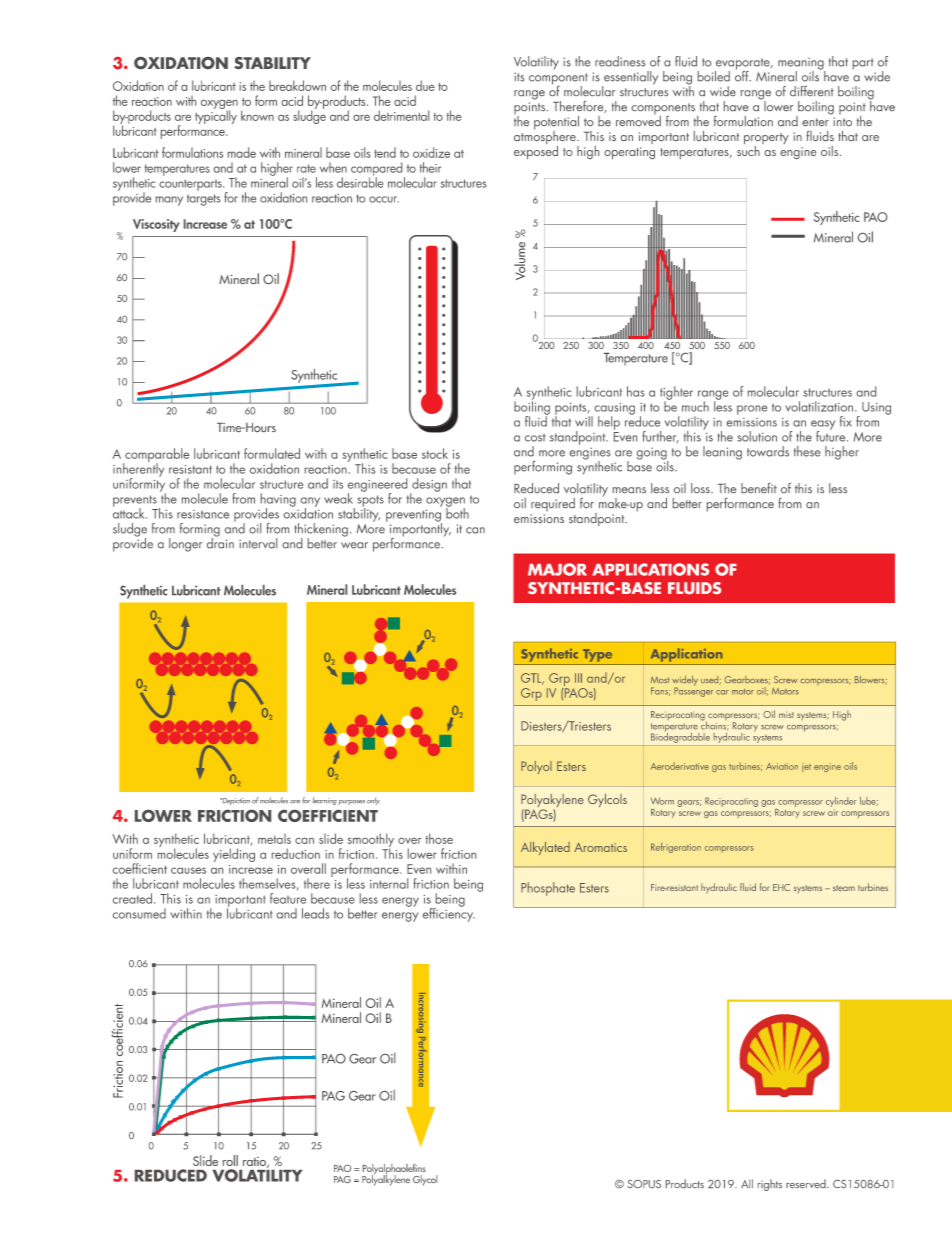  I want to click on causes, so click(188, 870).
